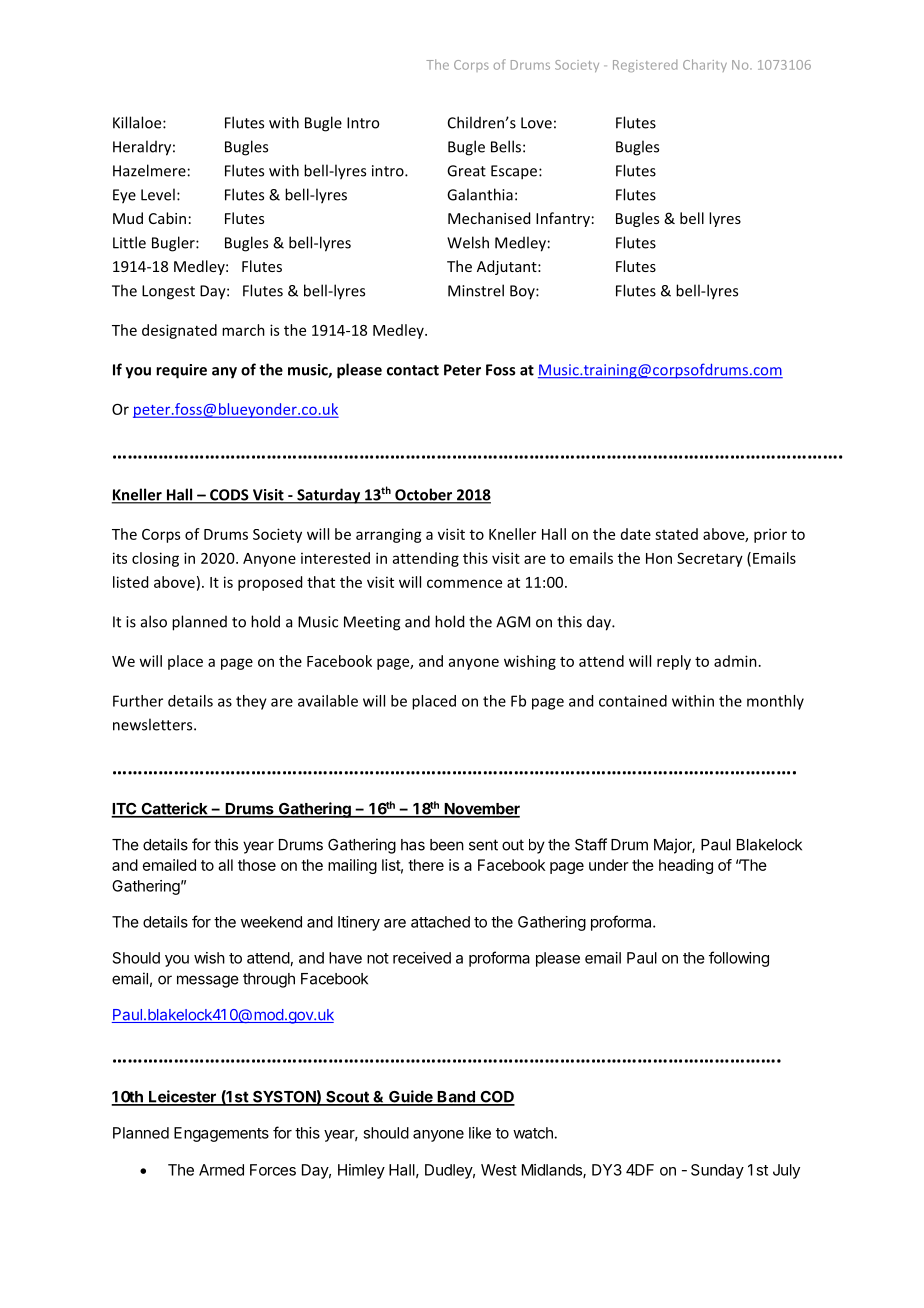 The width and height of the document is (924, 1308). Describe the element at coordinates (466, 171) in the document. I see `Great` at that location.
